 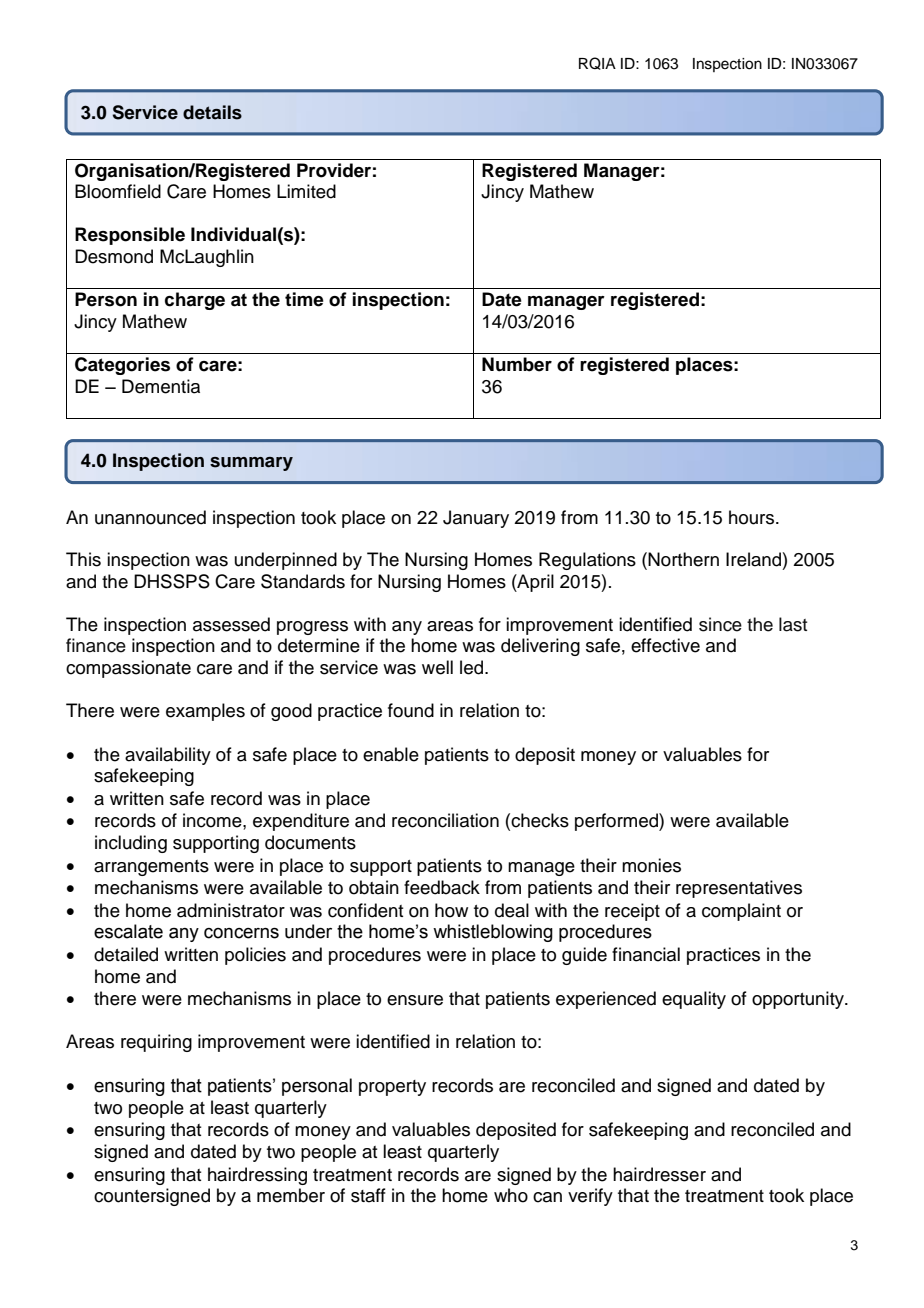 I want to click on Number, so click(x=517, y=364).
